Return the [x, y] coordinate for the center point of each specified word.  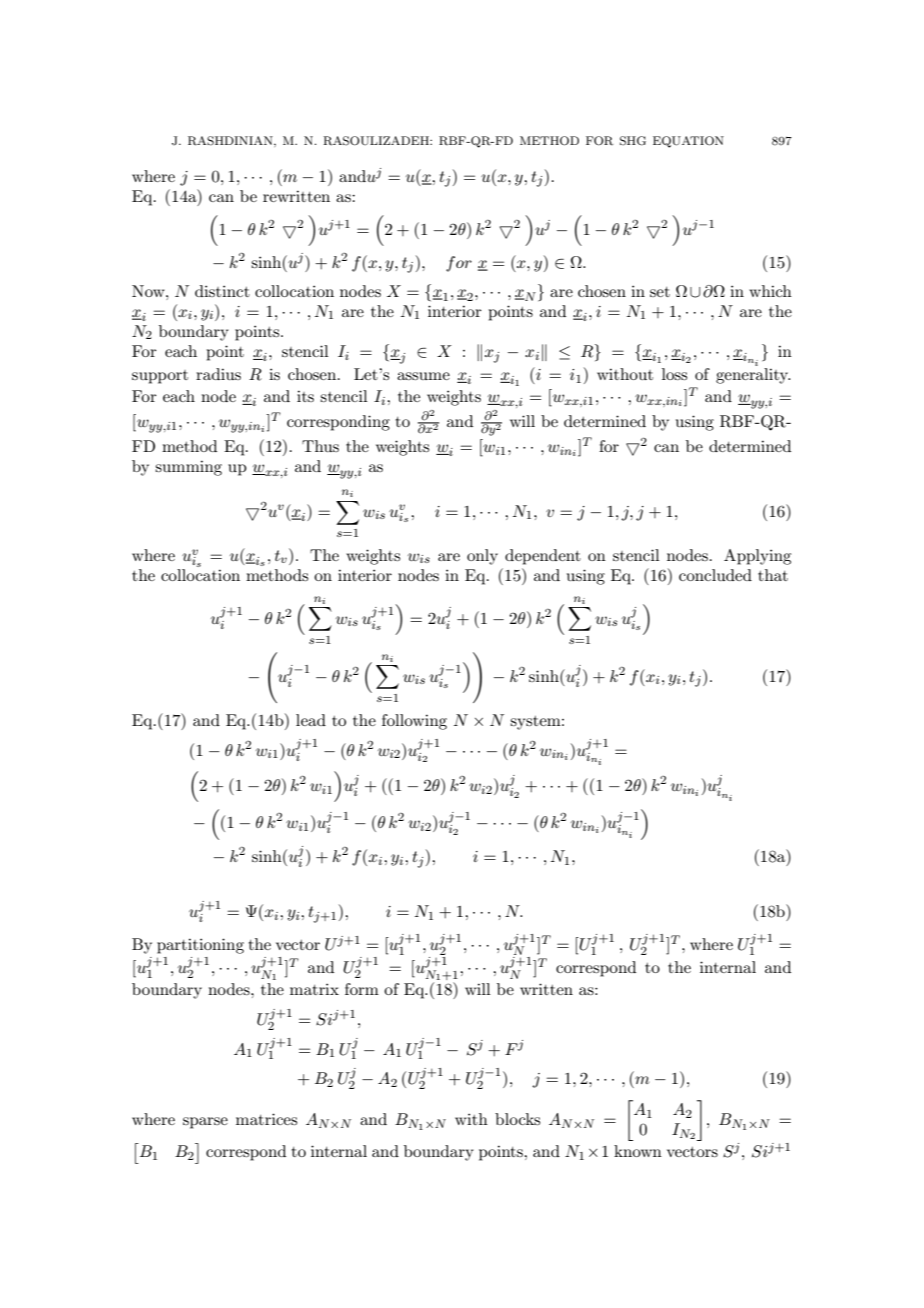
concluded [715, 575]
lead [311, 720]
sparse [205, 1123]
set [660, 292]
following [414, 722]
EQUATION [688, 142]
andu [357, 176]
